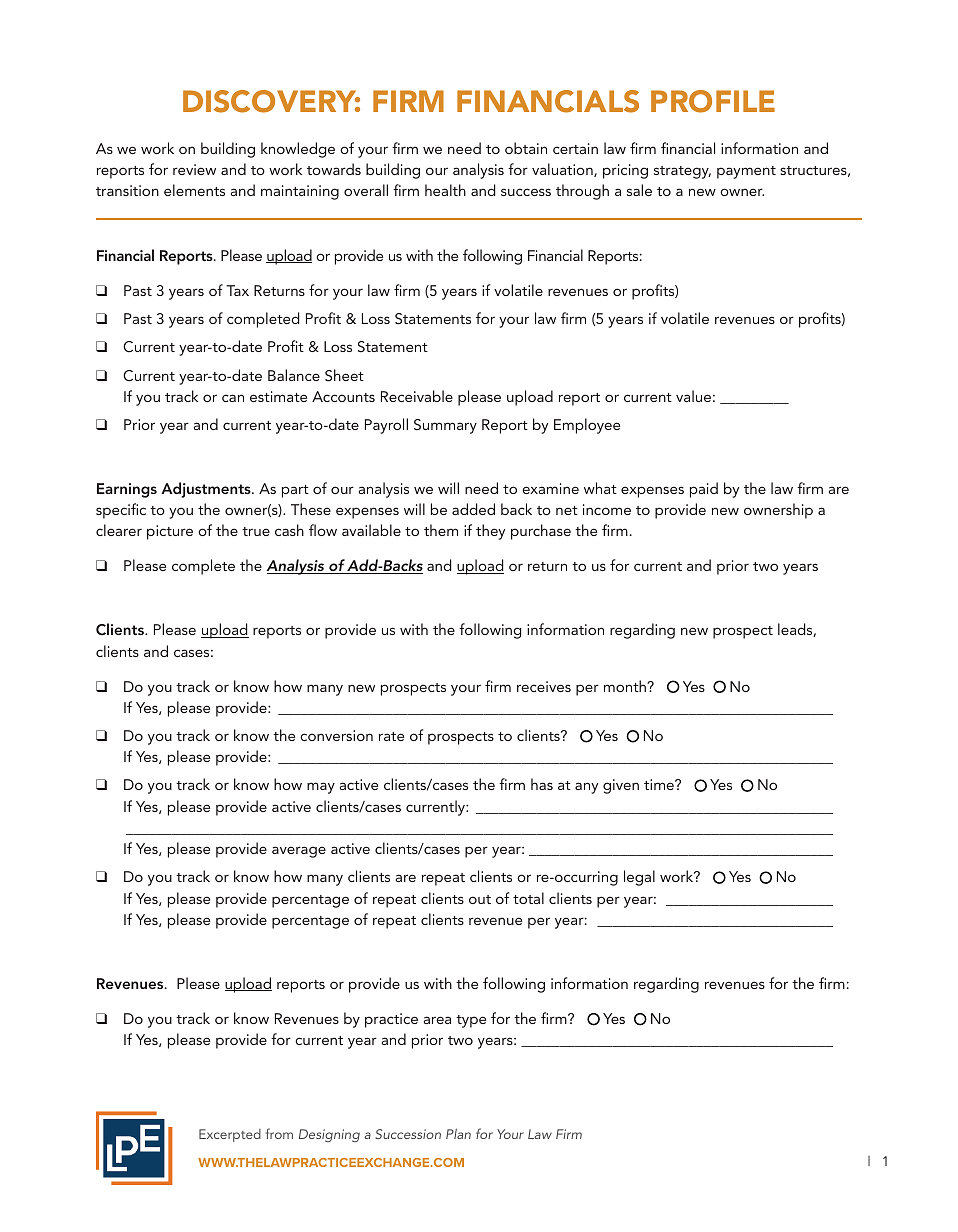 The image size is (958, 1232). What do you see at coordinates (471, 1021) in the page?
I see `type` at bounding box center [471, 1021].
